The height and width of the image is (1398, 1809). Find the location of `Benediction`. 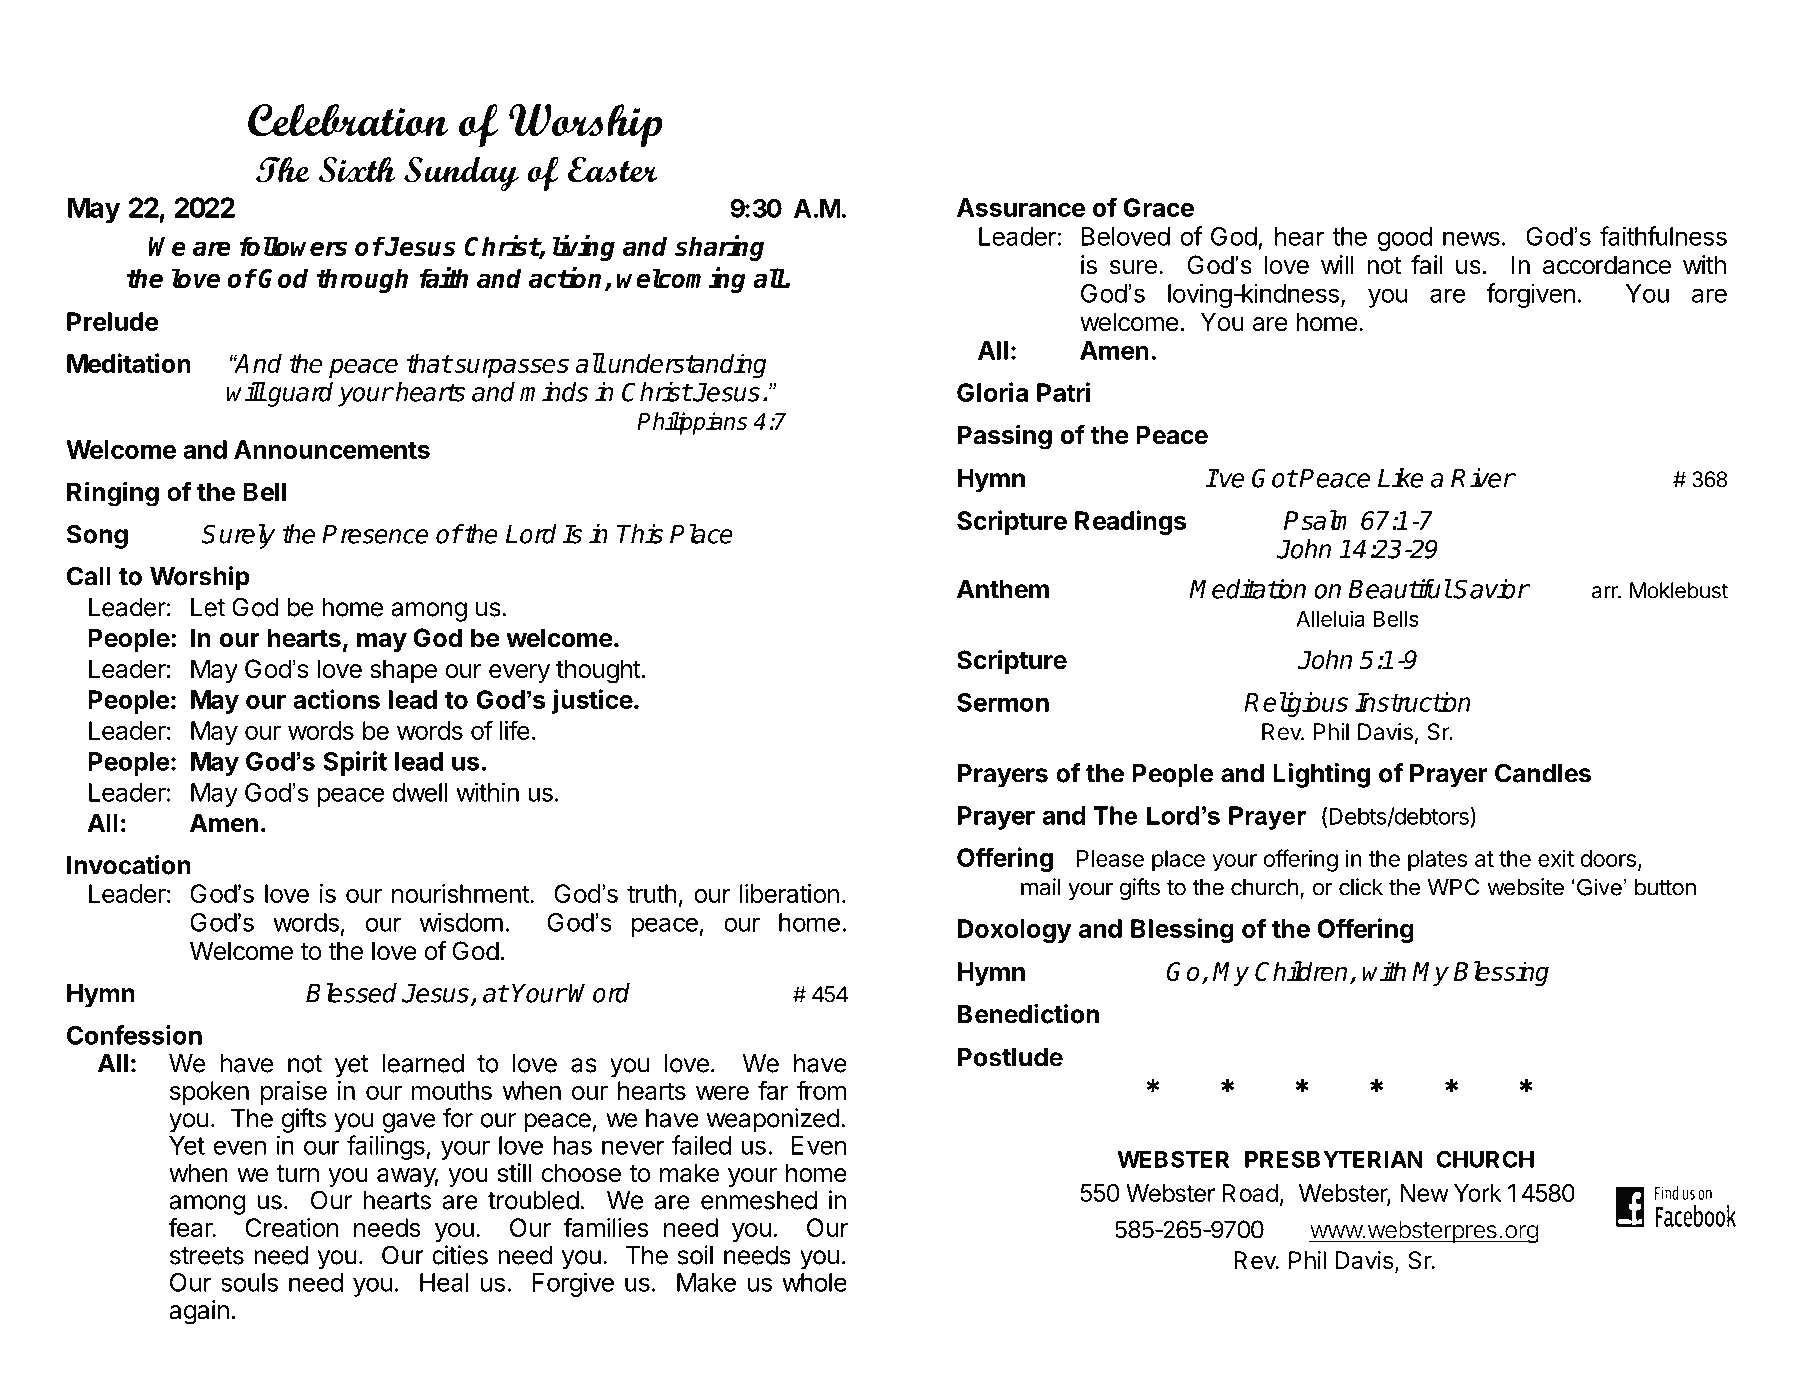

Benediction is located at coordinates (1028, 1014).
